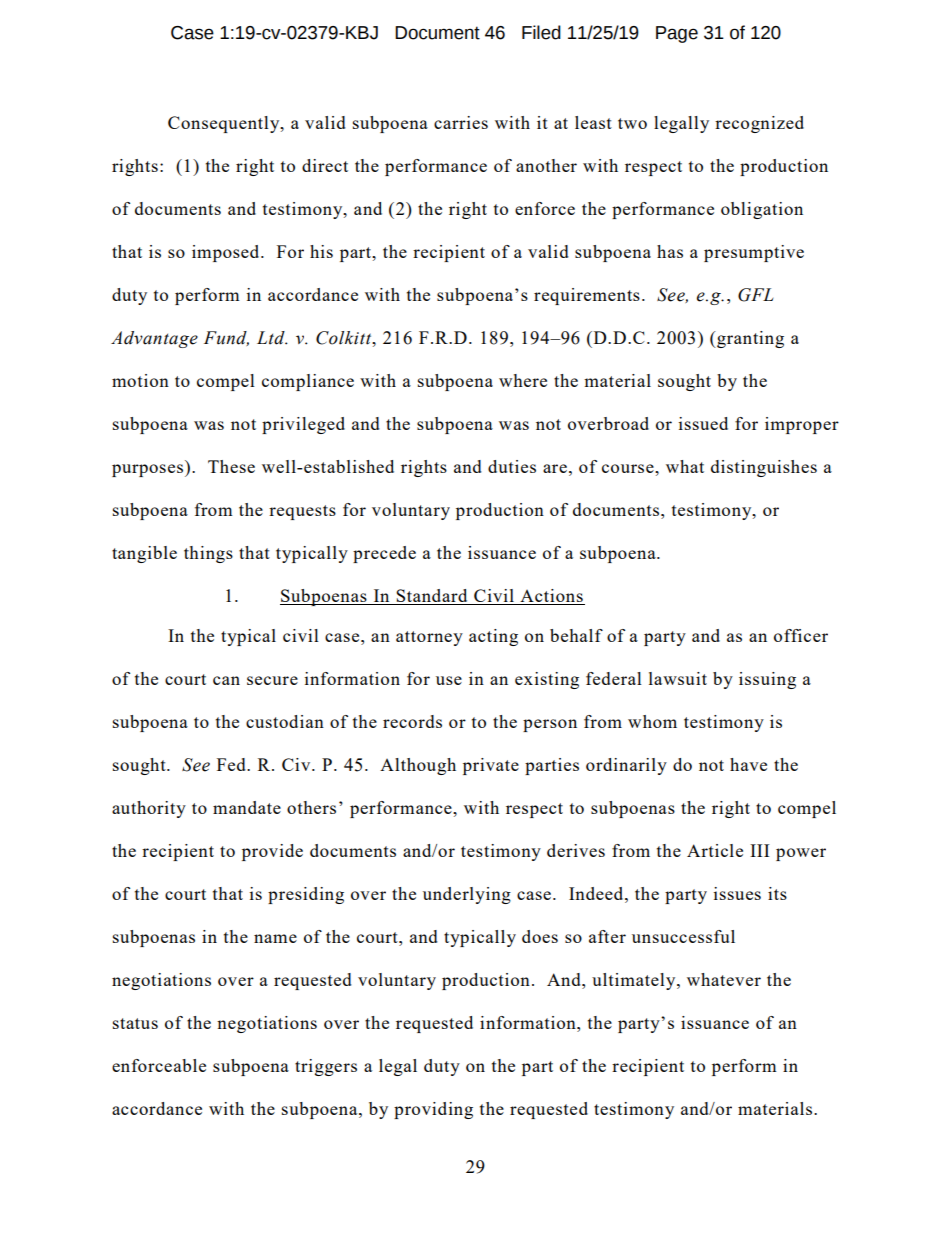 This screenshot has height=1233, width=952. What do you see at coordinates (135, 1023) in the screenshot?
I see `status` at bounding box center [135, 1023].
